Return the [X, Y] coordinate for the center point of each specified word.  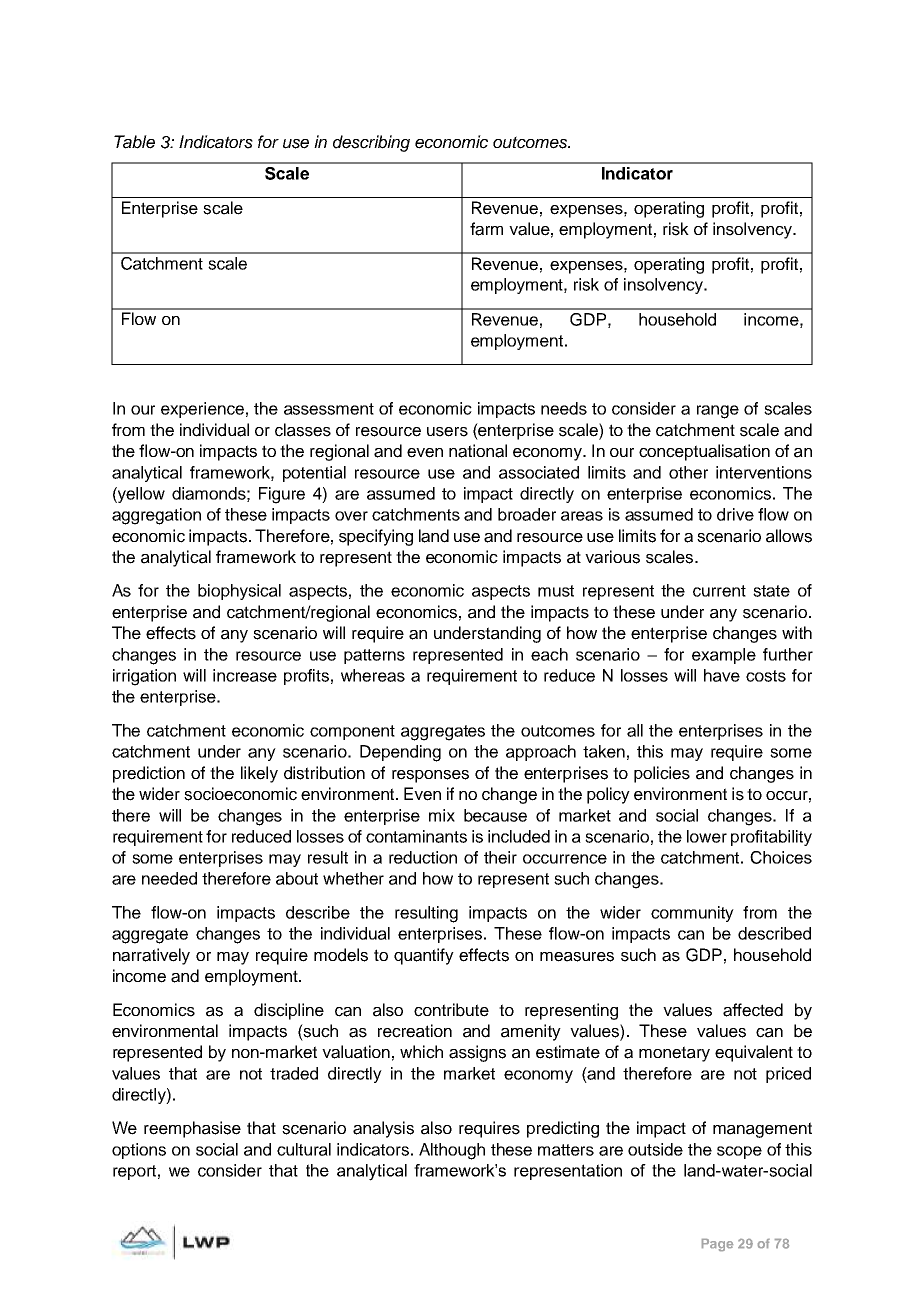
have [722, 675]
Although [452, 1151]
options [139, 1151]
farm [486, 229]
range [718, 412]
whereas [373, 675]
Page [717, 1245]
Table [134, 142]
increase [245, 675]
